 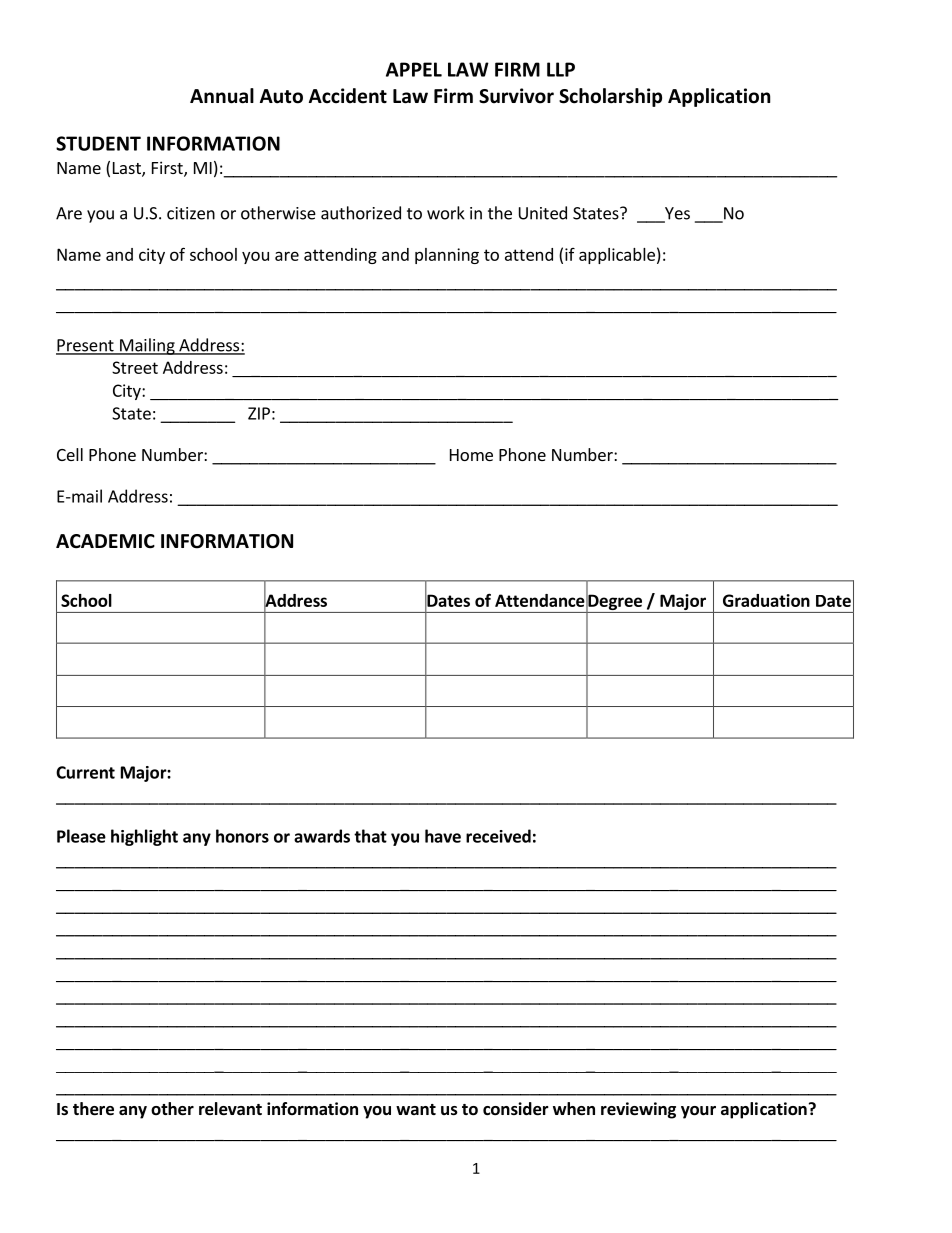 What do you see at coordinates (135, 367) in the page?
I see `Street` at bounding box center [135, 367].
